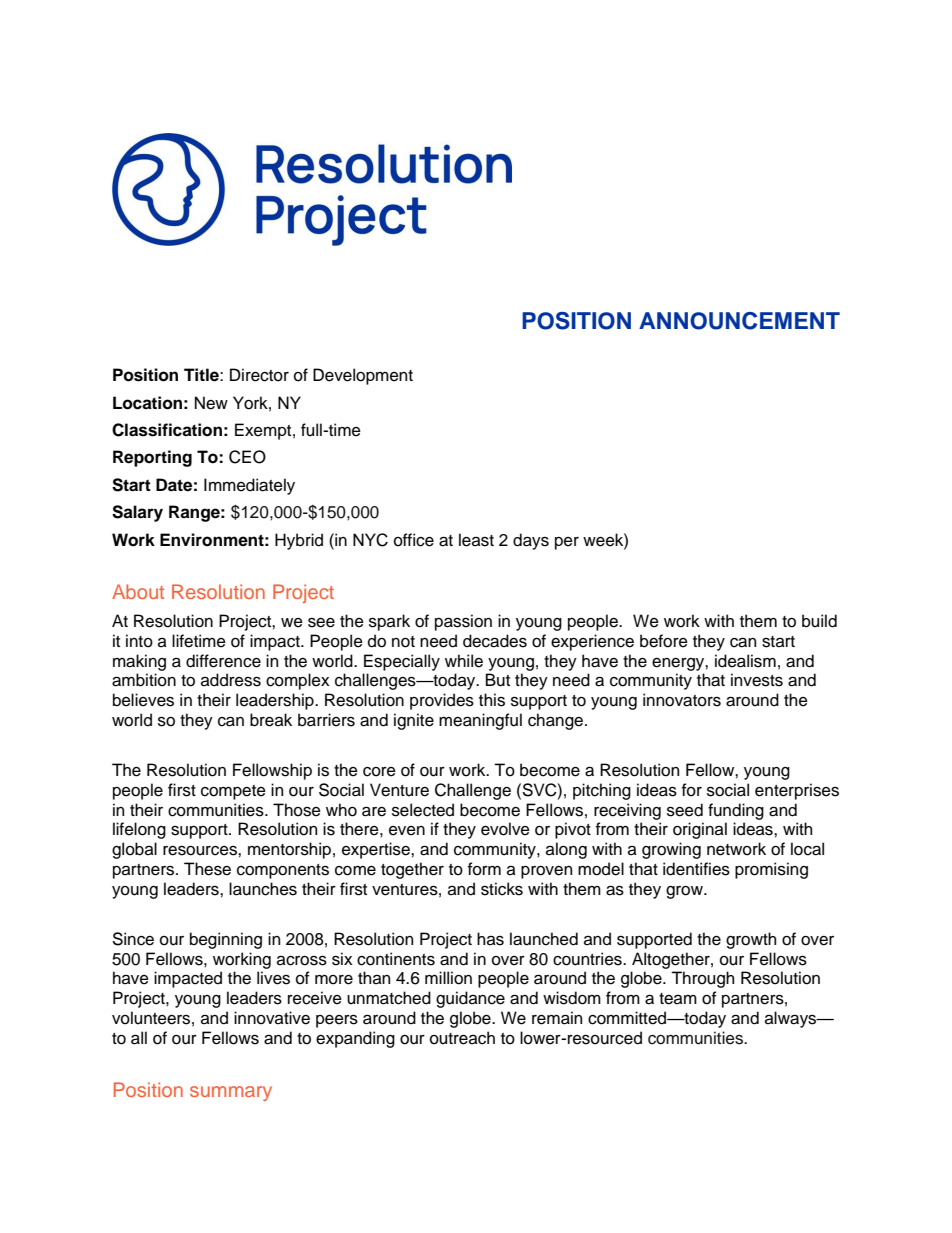  Describe the element at coordinates (462, 1038) in the document. I see `outreach` at that location.
